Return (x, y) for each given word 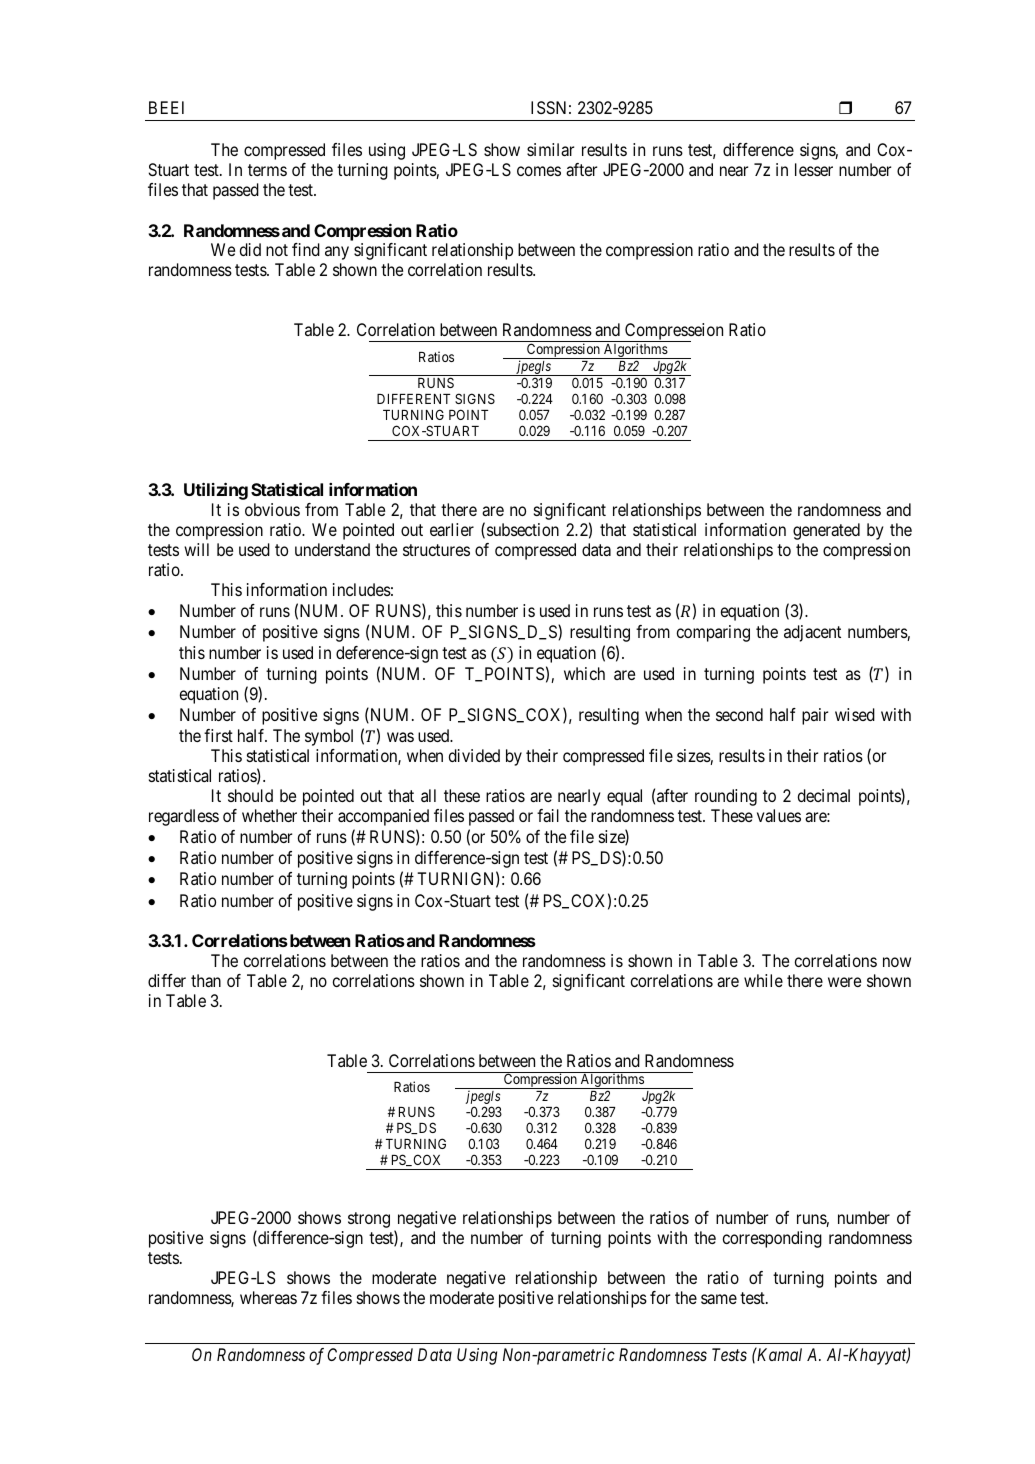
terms (267, 170)
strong (369, 1220)
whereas (268, 1297)
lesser (814, 169)
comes (539, 171)
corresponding (772, 1239)
